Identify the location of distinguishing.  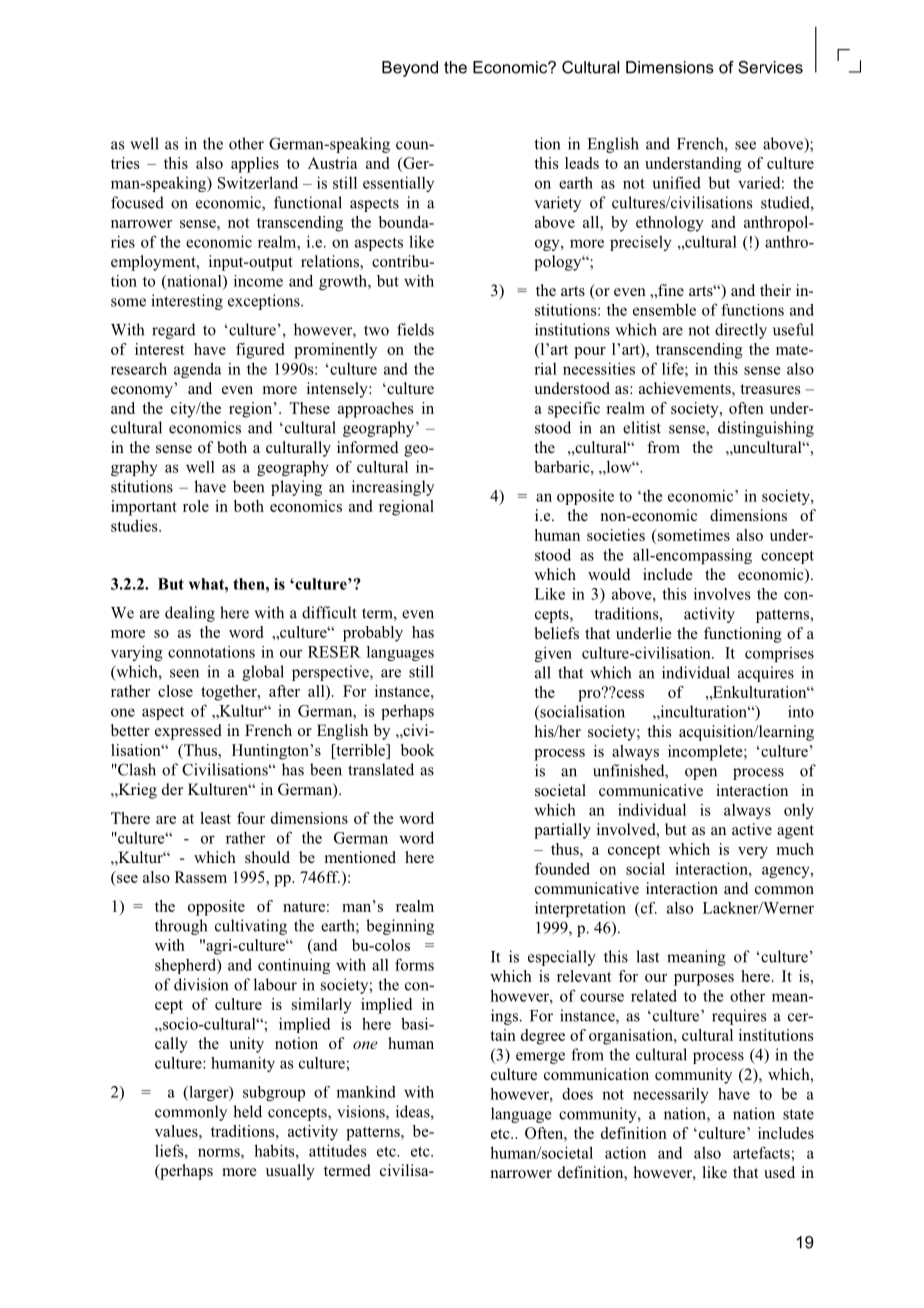
(766, 429).
